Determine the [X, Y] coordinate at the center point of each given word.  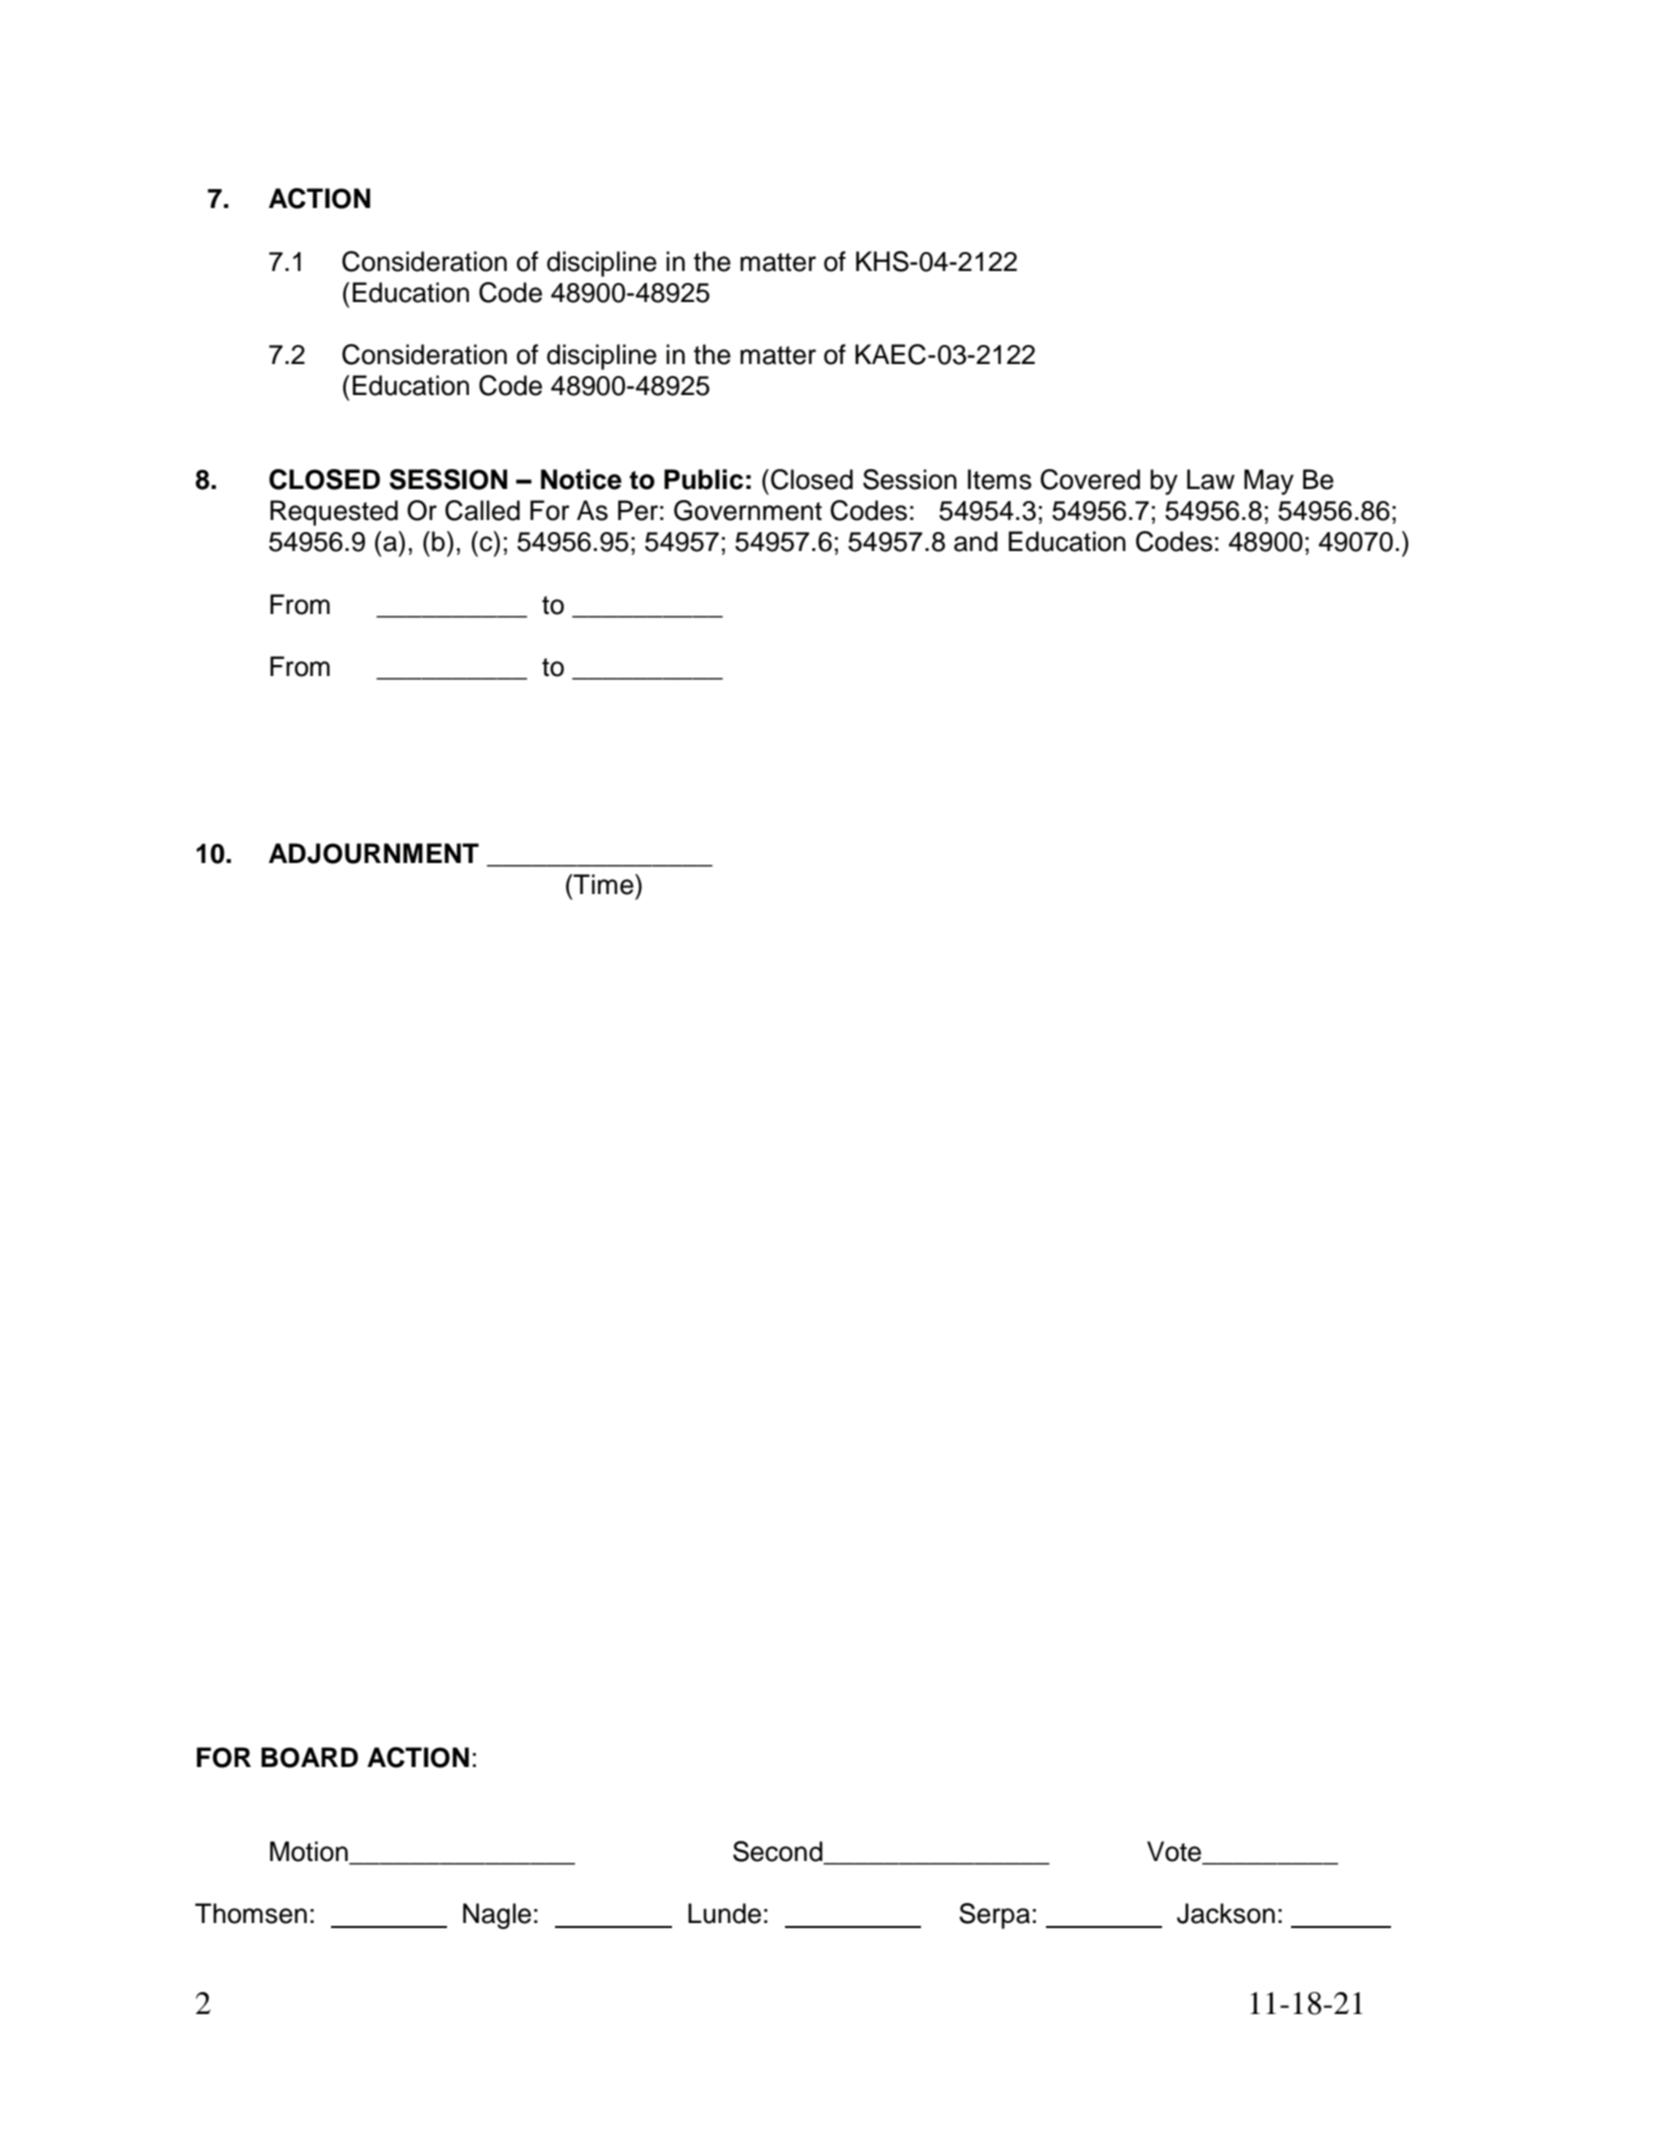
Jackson [1226, 1913]
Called [482, 510]
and [976, 541]
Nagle [497, 1916]
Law [1211, 479]
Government [748, 510]
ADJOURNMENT [374, 853]
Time [604, 884]
